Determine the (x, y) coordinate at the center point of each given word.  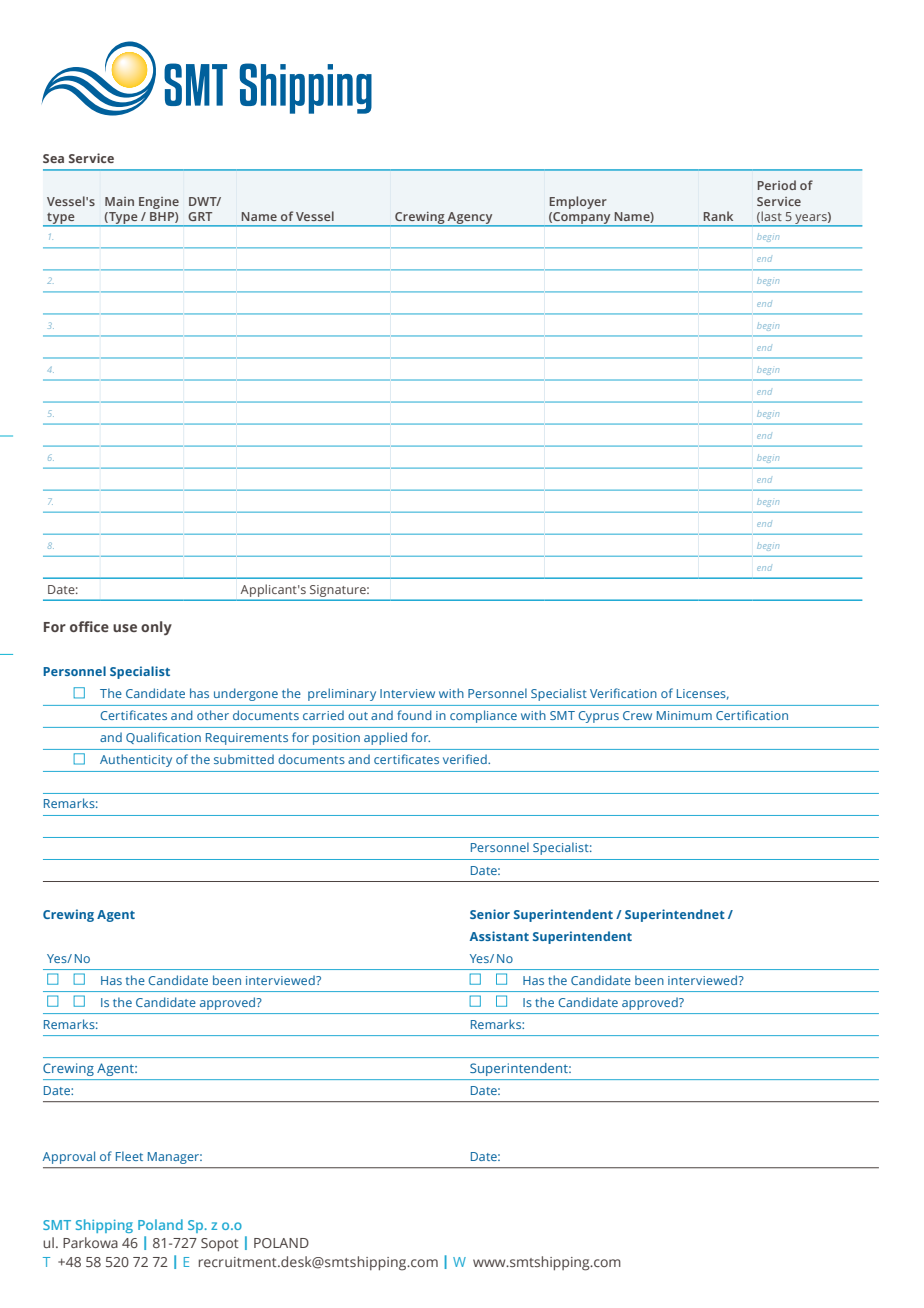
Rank (718, 216)
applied (385, 738)
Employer (578, 202)
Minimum (684, 715)
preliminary (342, 694)
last (770, 217)
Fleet (129, 1156)
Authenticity (136, 760)
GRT (200, 216)
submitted (244, 759)
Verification (623, 693)
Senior (490, 914)
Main (119, 201)
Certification (752, 715)
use (125, 628)
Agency (470, 219)
